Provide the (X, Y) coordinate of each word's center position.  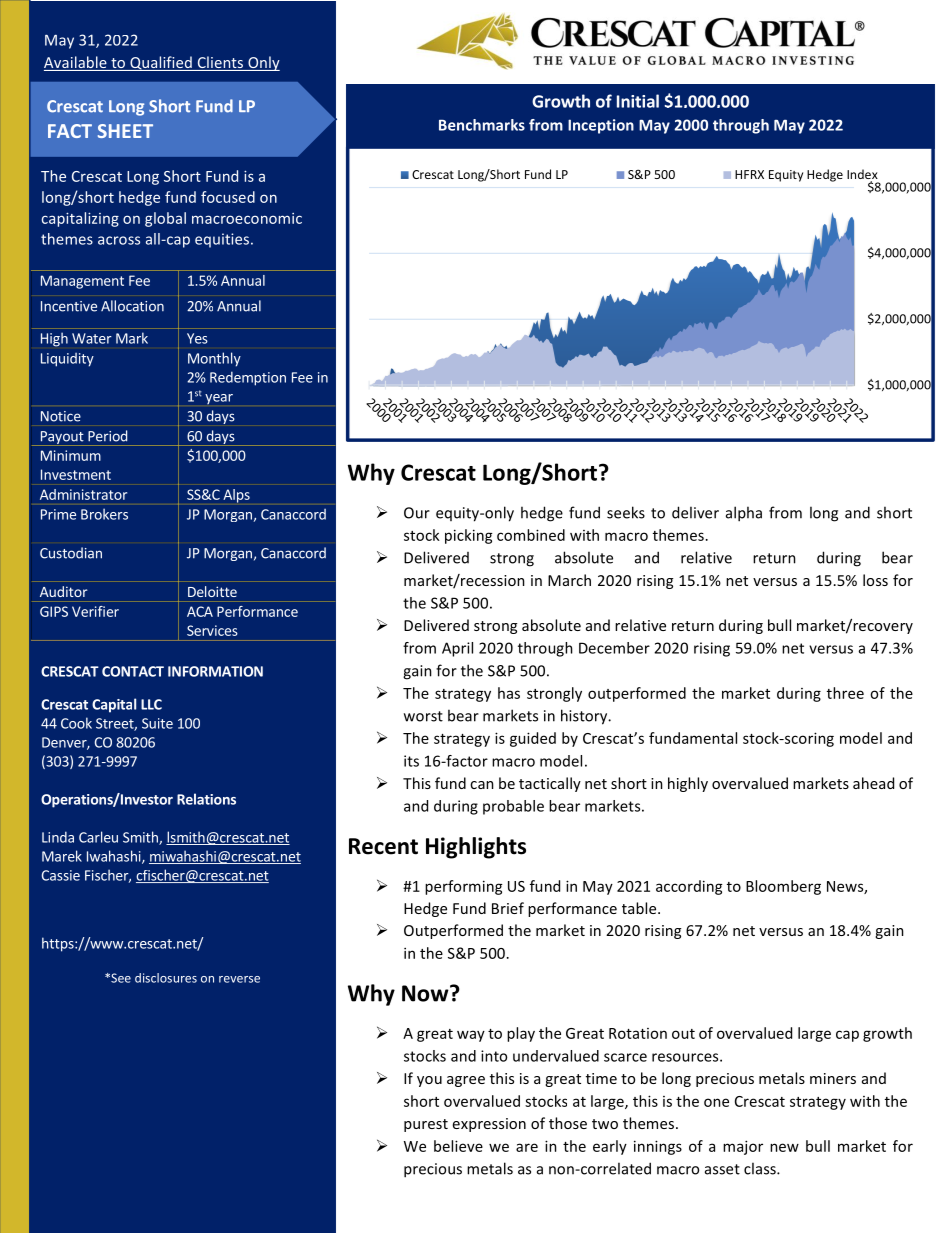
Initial (638, 101)
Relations (206, 799)
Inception (601, 126)
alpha (744, 514)
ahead (873, 783)
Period (107, 436)
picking (469, 536)
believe (458, 1146)
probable (513, 807)
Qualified (161, 63)
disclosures (166, 978)
